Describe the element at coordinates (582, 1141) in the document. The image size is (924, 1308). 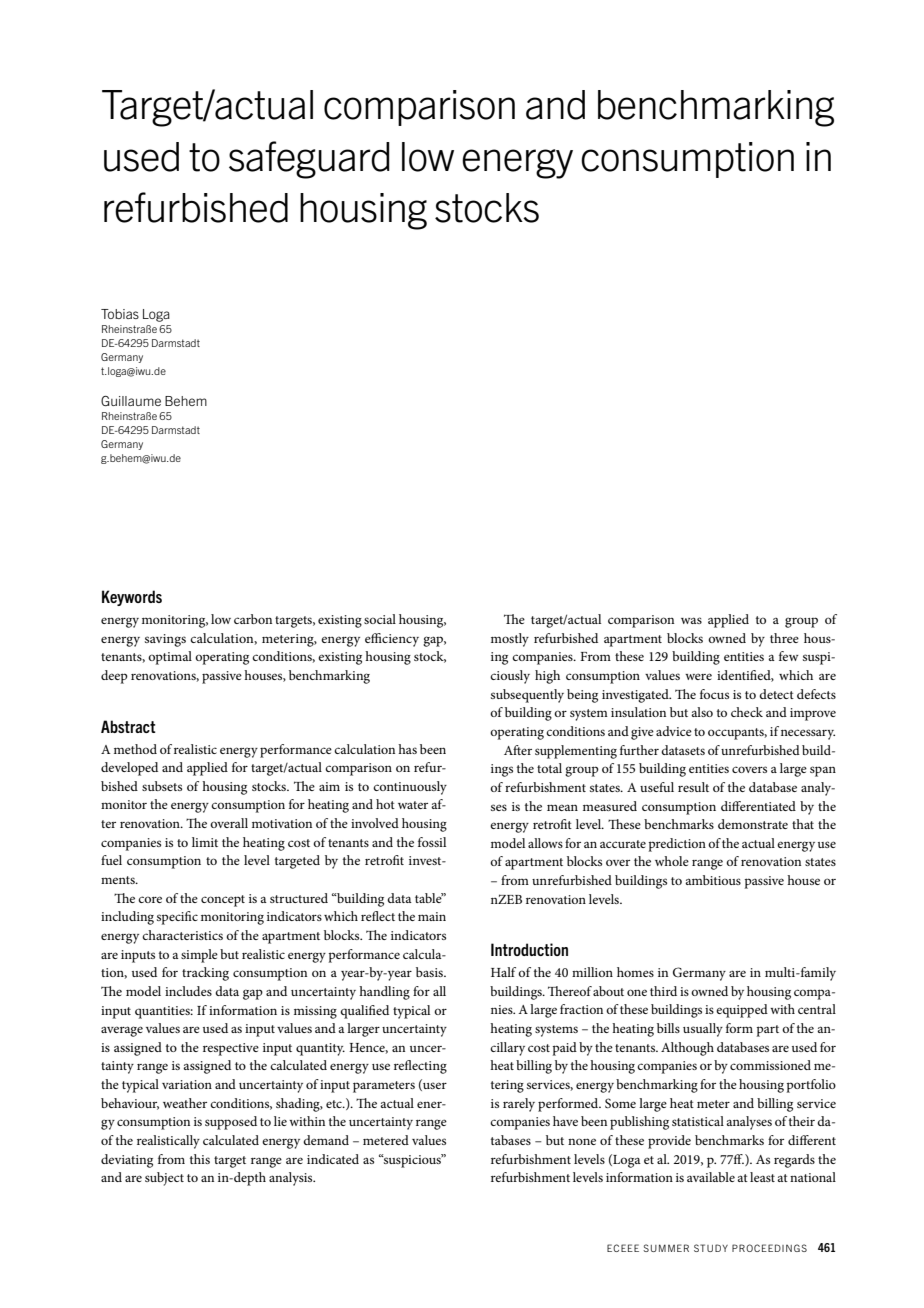
I see `none` at that location.
